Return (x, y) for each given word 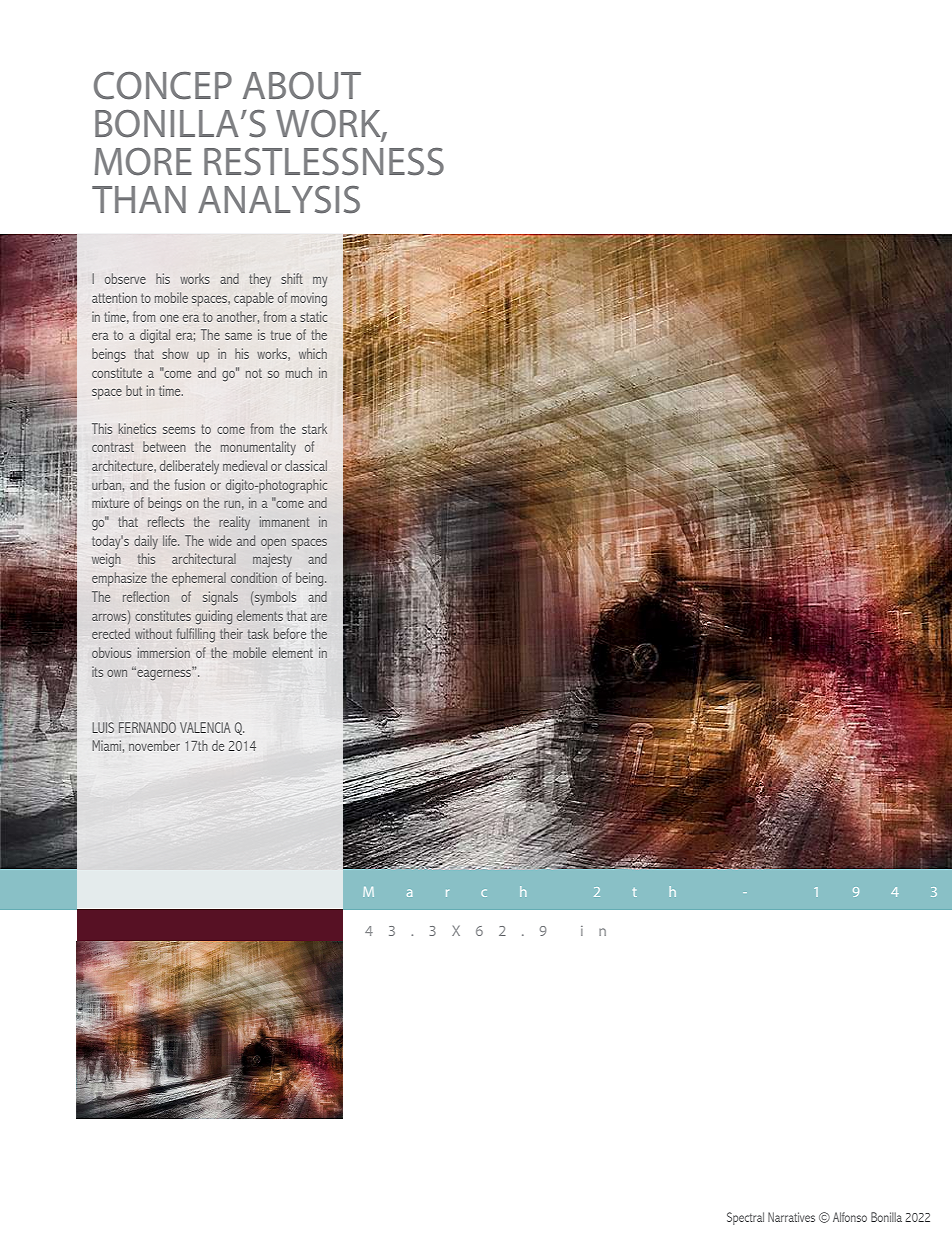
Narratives (791, 1217)
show (175, 353)
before (290, 633)
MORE (143, 162)
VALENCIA (205, 727)
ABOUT (302, 86)
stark (314, 428)
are (319, 617)
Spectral (745, 1218)
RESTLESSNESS (324, 162)
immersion (164, 652)
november (154, 745)
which (313, 353)
